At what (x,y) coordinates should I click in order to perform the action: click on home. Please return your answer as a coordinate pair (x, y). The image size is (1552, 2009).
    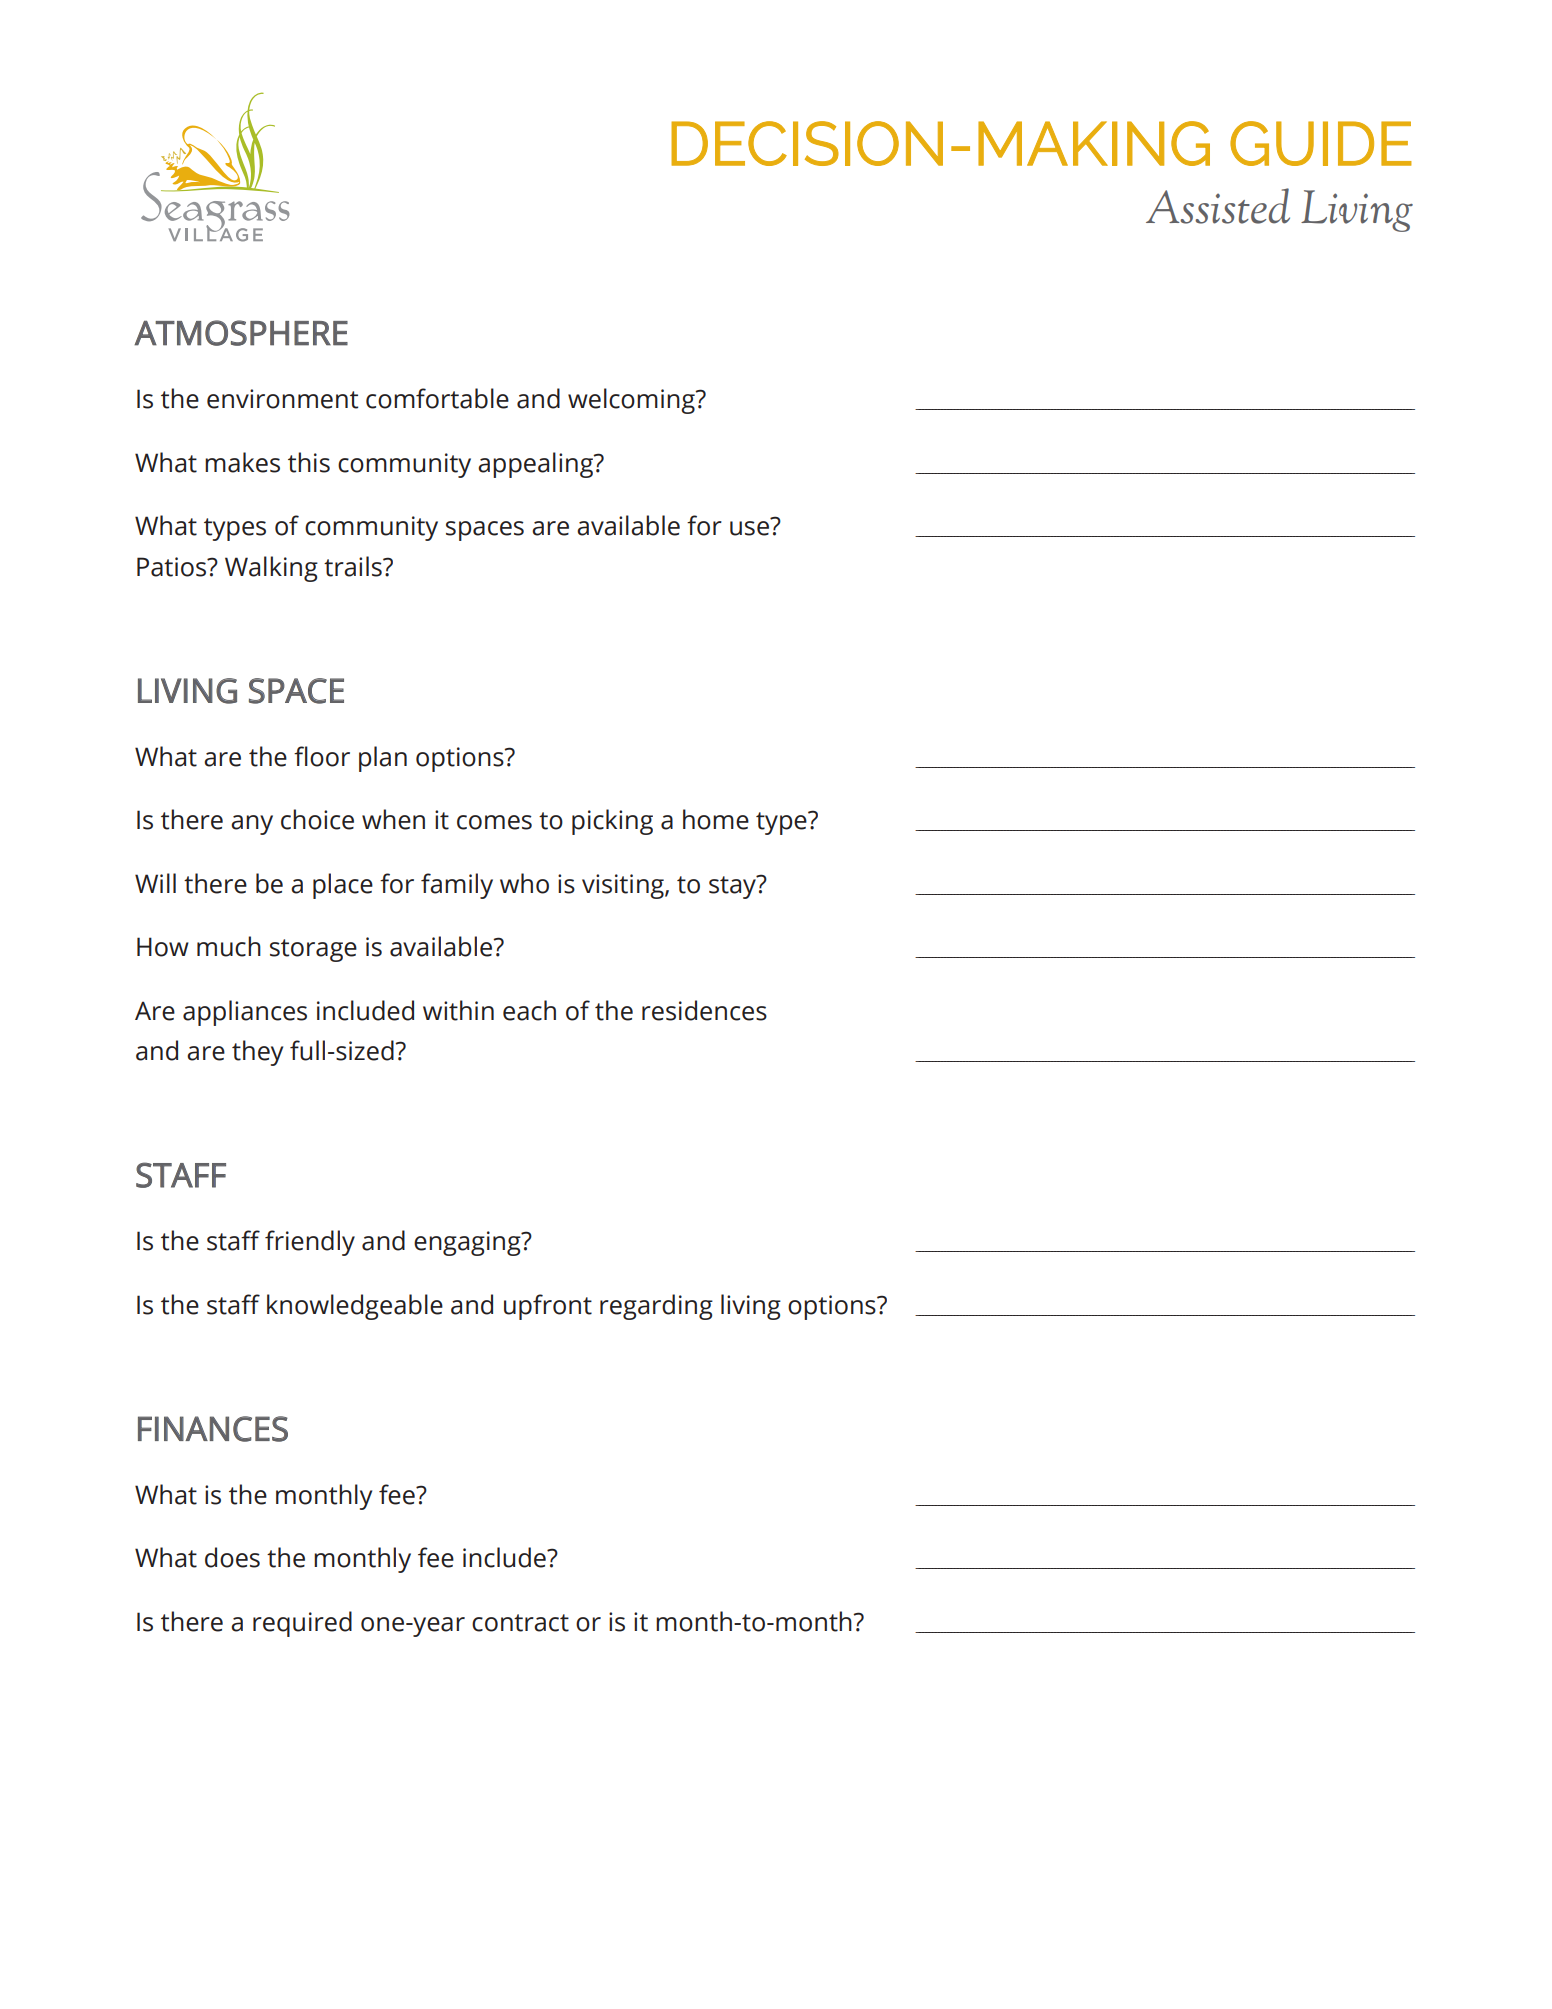
    Looking at the image, I should click on (716, 819).
